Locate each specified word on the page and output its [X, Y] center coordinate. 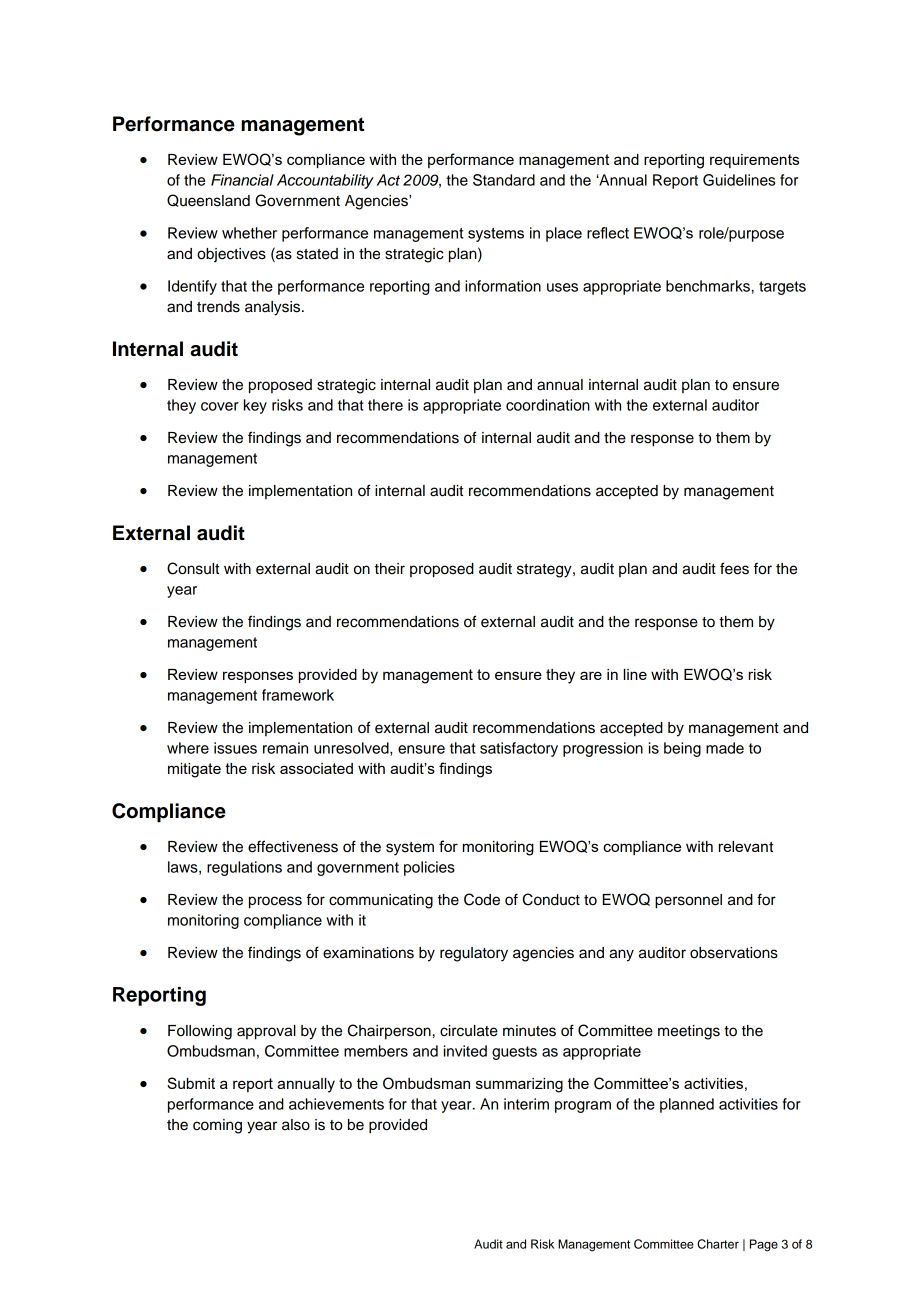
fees [734, 568]
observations [734, 953]
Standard [504, 180]
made [725, 748]
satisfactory [519, 749]
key [255, 406]
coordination [548, 405]
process [275, 902]
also [296, 1125]
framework [298, 695]
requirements [754, 161]
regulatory [474, 954]
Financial [242, 180]
